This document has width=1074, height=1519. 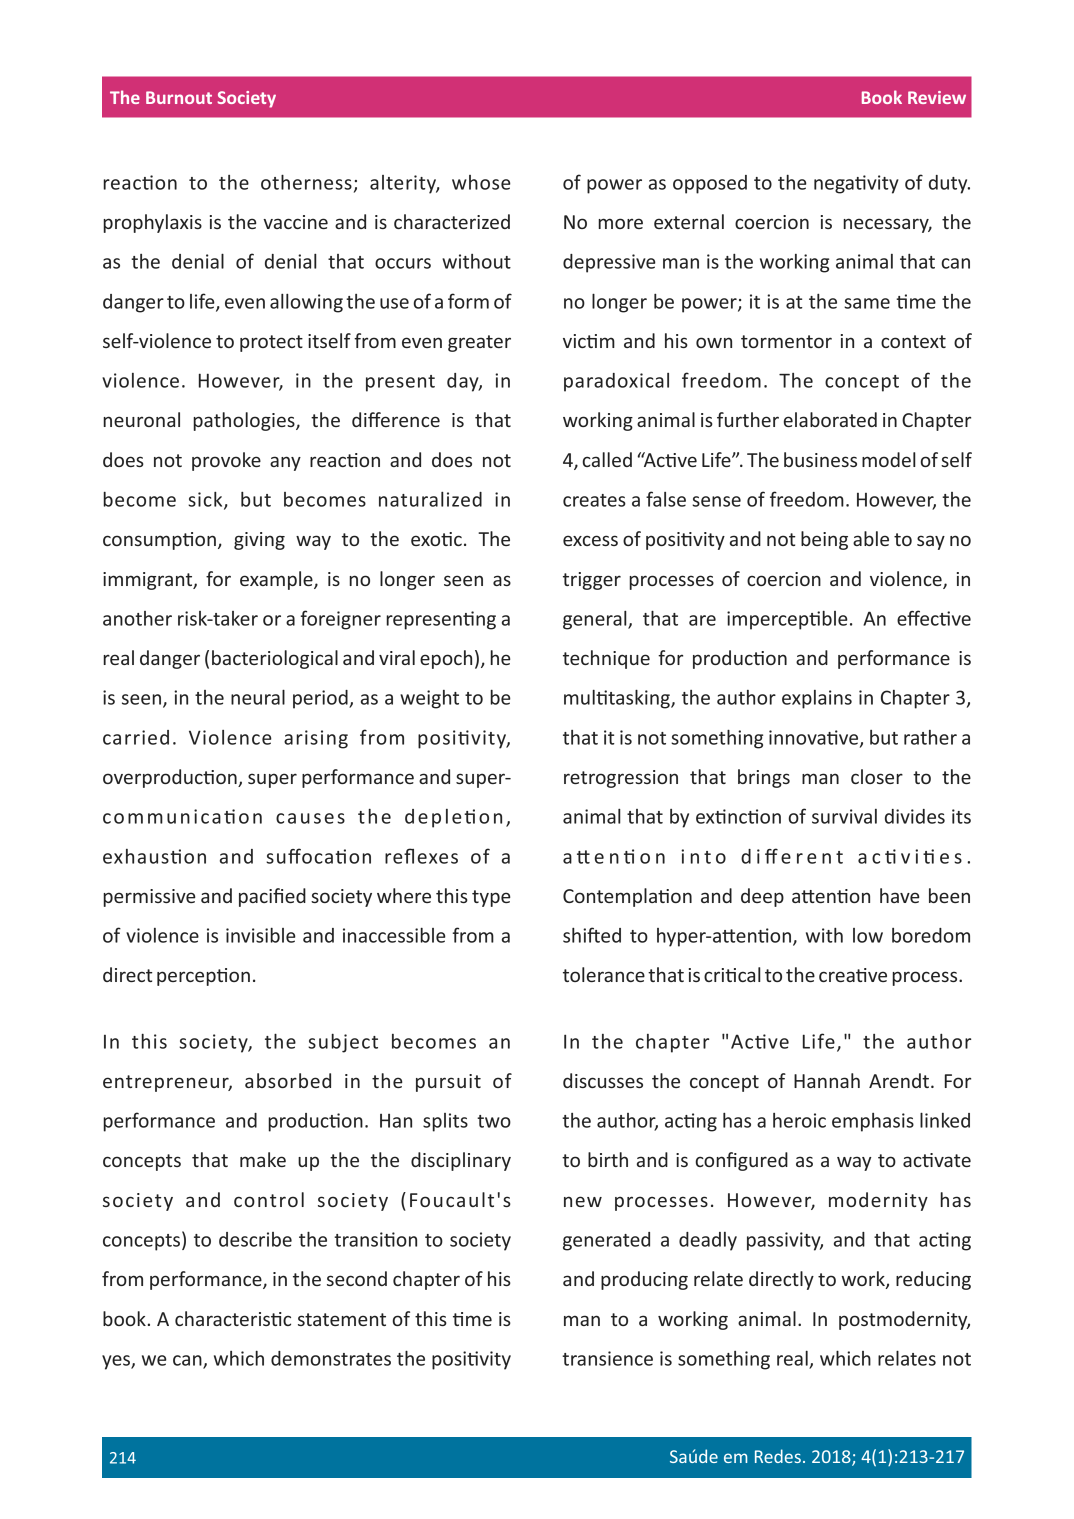 What do you see at coordinates (261, 935) in the document?
I see `invisible` at bounding box center [261, 935].
